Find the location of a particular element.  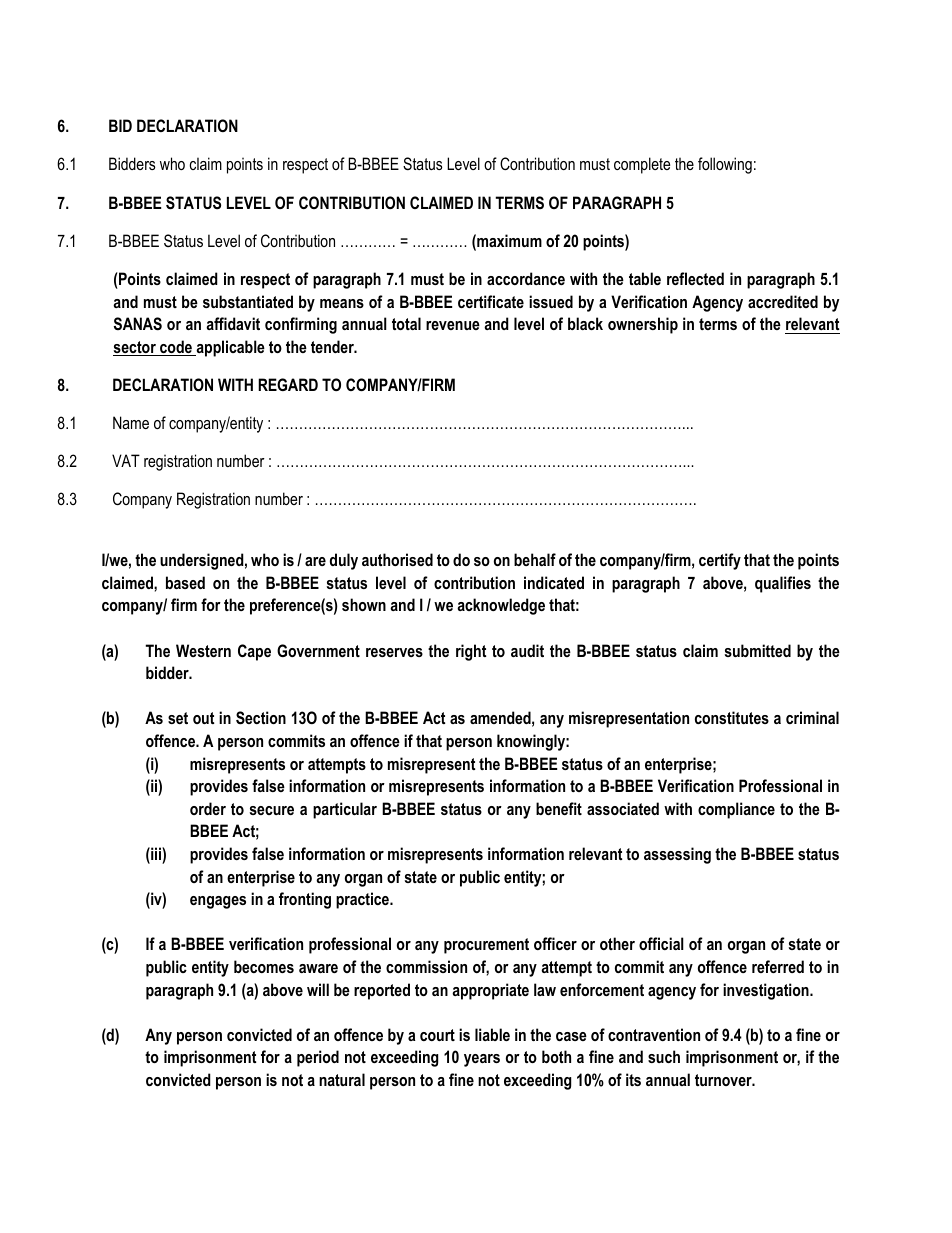

following is located at coordinates (725, 165).
